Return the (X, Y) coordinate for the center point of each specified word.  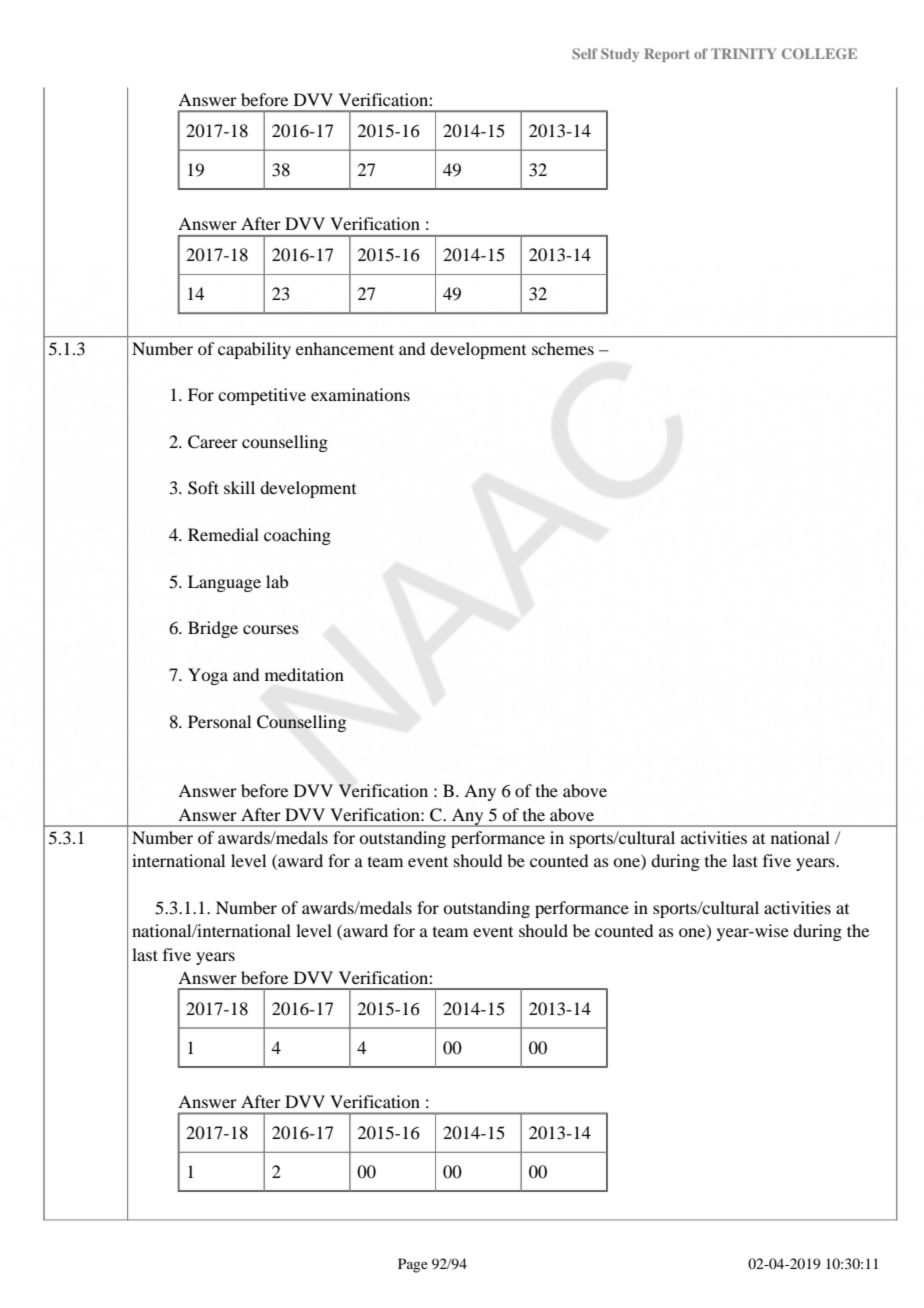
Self (585, 53)
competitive (262, 396)
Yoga (208, 676)
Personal (219, 721)
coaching (297, 536)
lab (277, 581)
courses (271, 629)
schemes (563, 348)
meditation (304, 674)
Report (667, 55)
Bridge (213, 629)
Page (413, 1265)
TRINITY (744, 53)
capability (254, 350)
